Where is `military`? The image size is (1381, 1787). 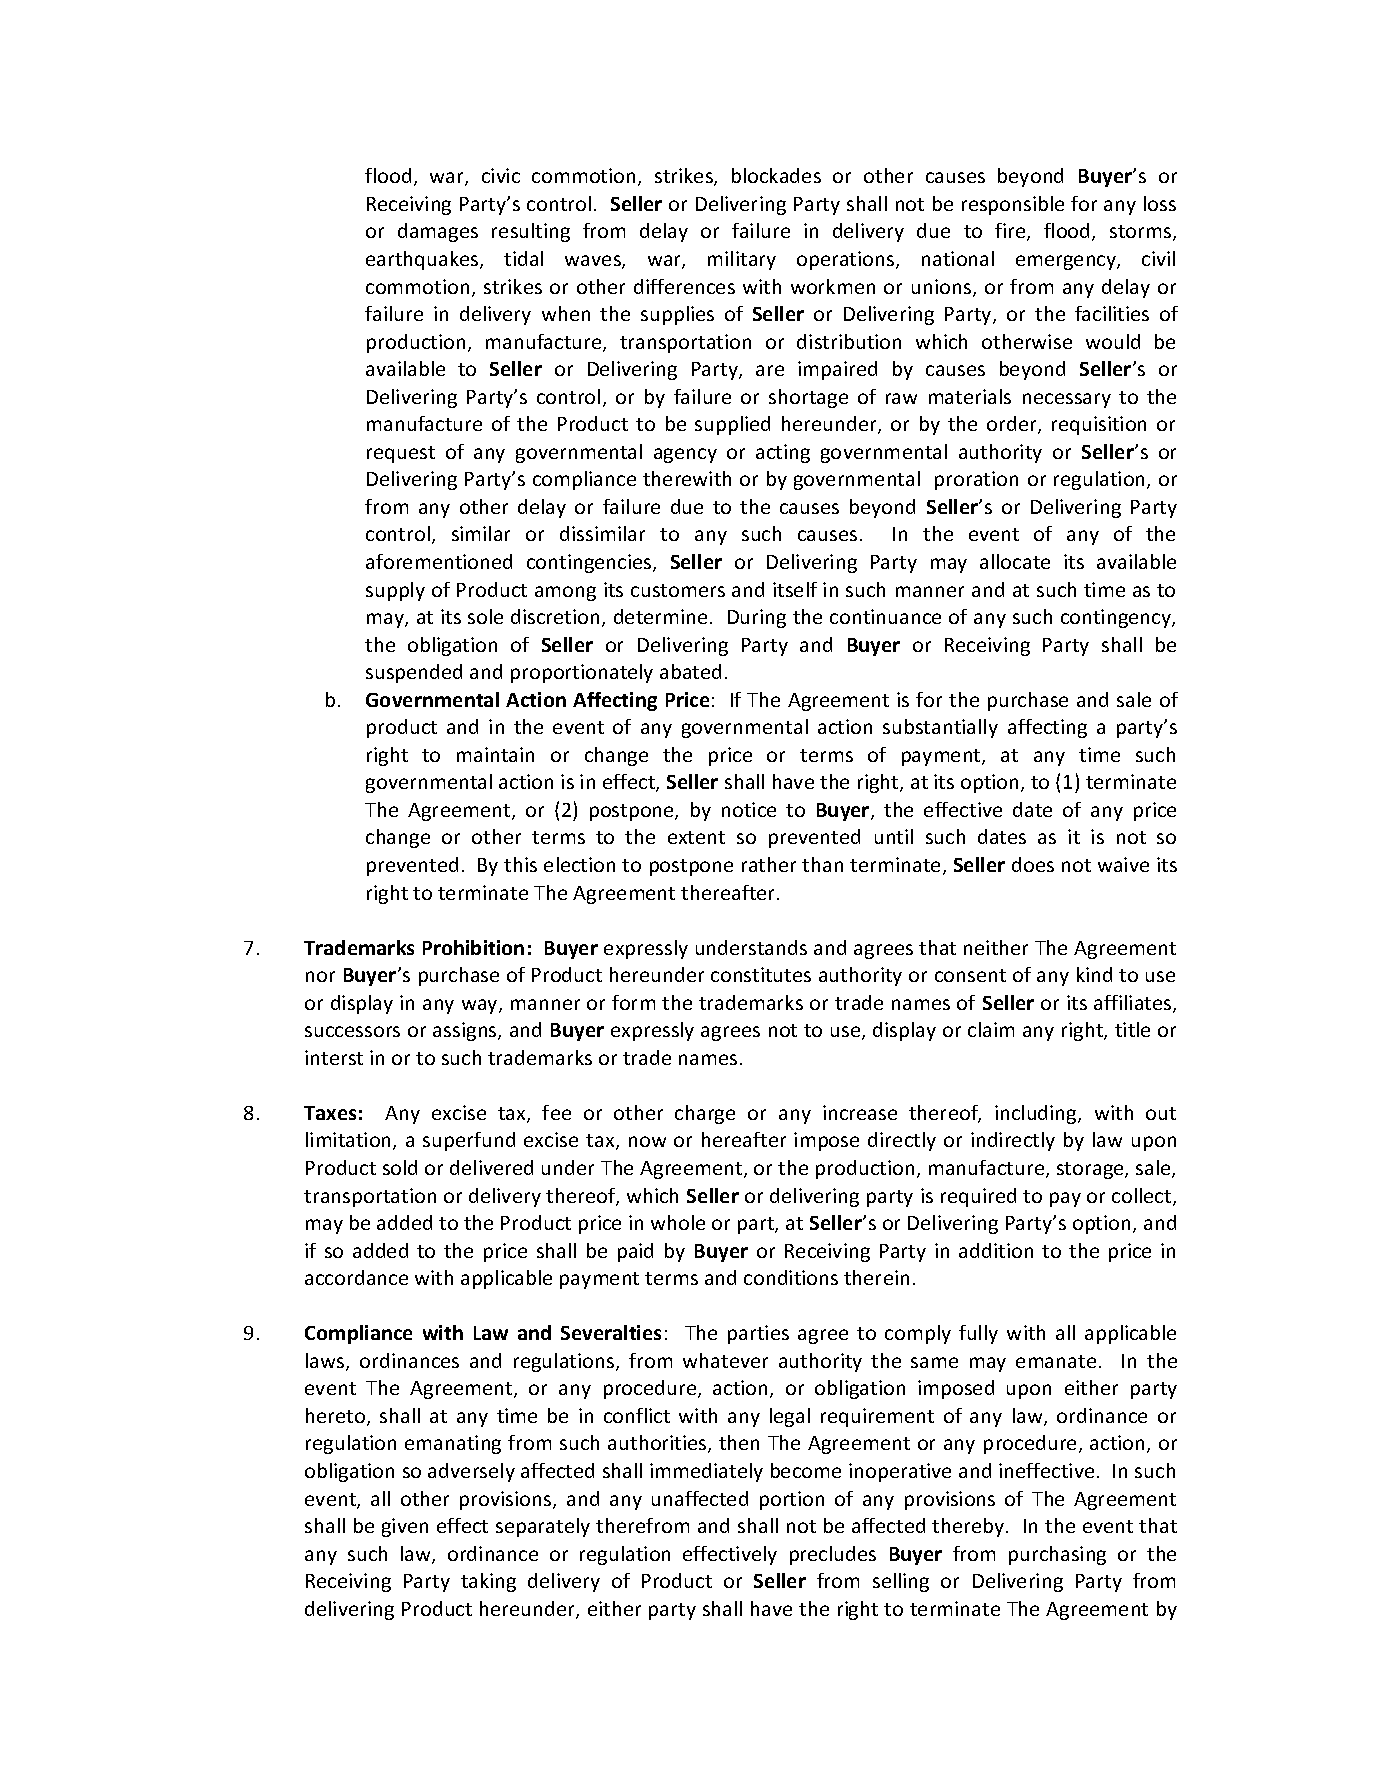 military is located at coordinates (742, 260).
